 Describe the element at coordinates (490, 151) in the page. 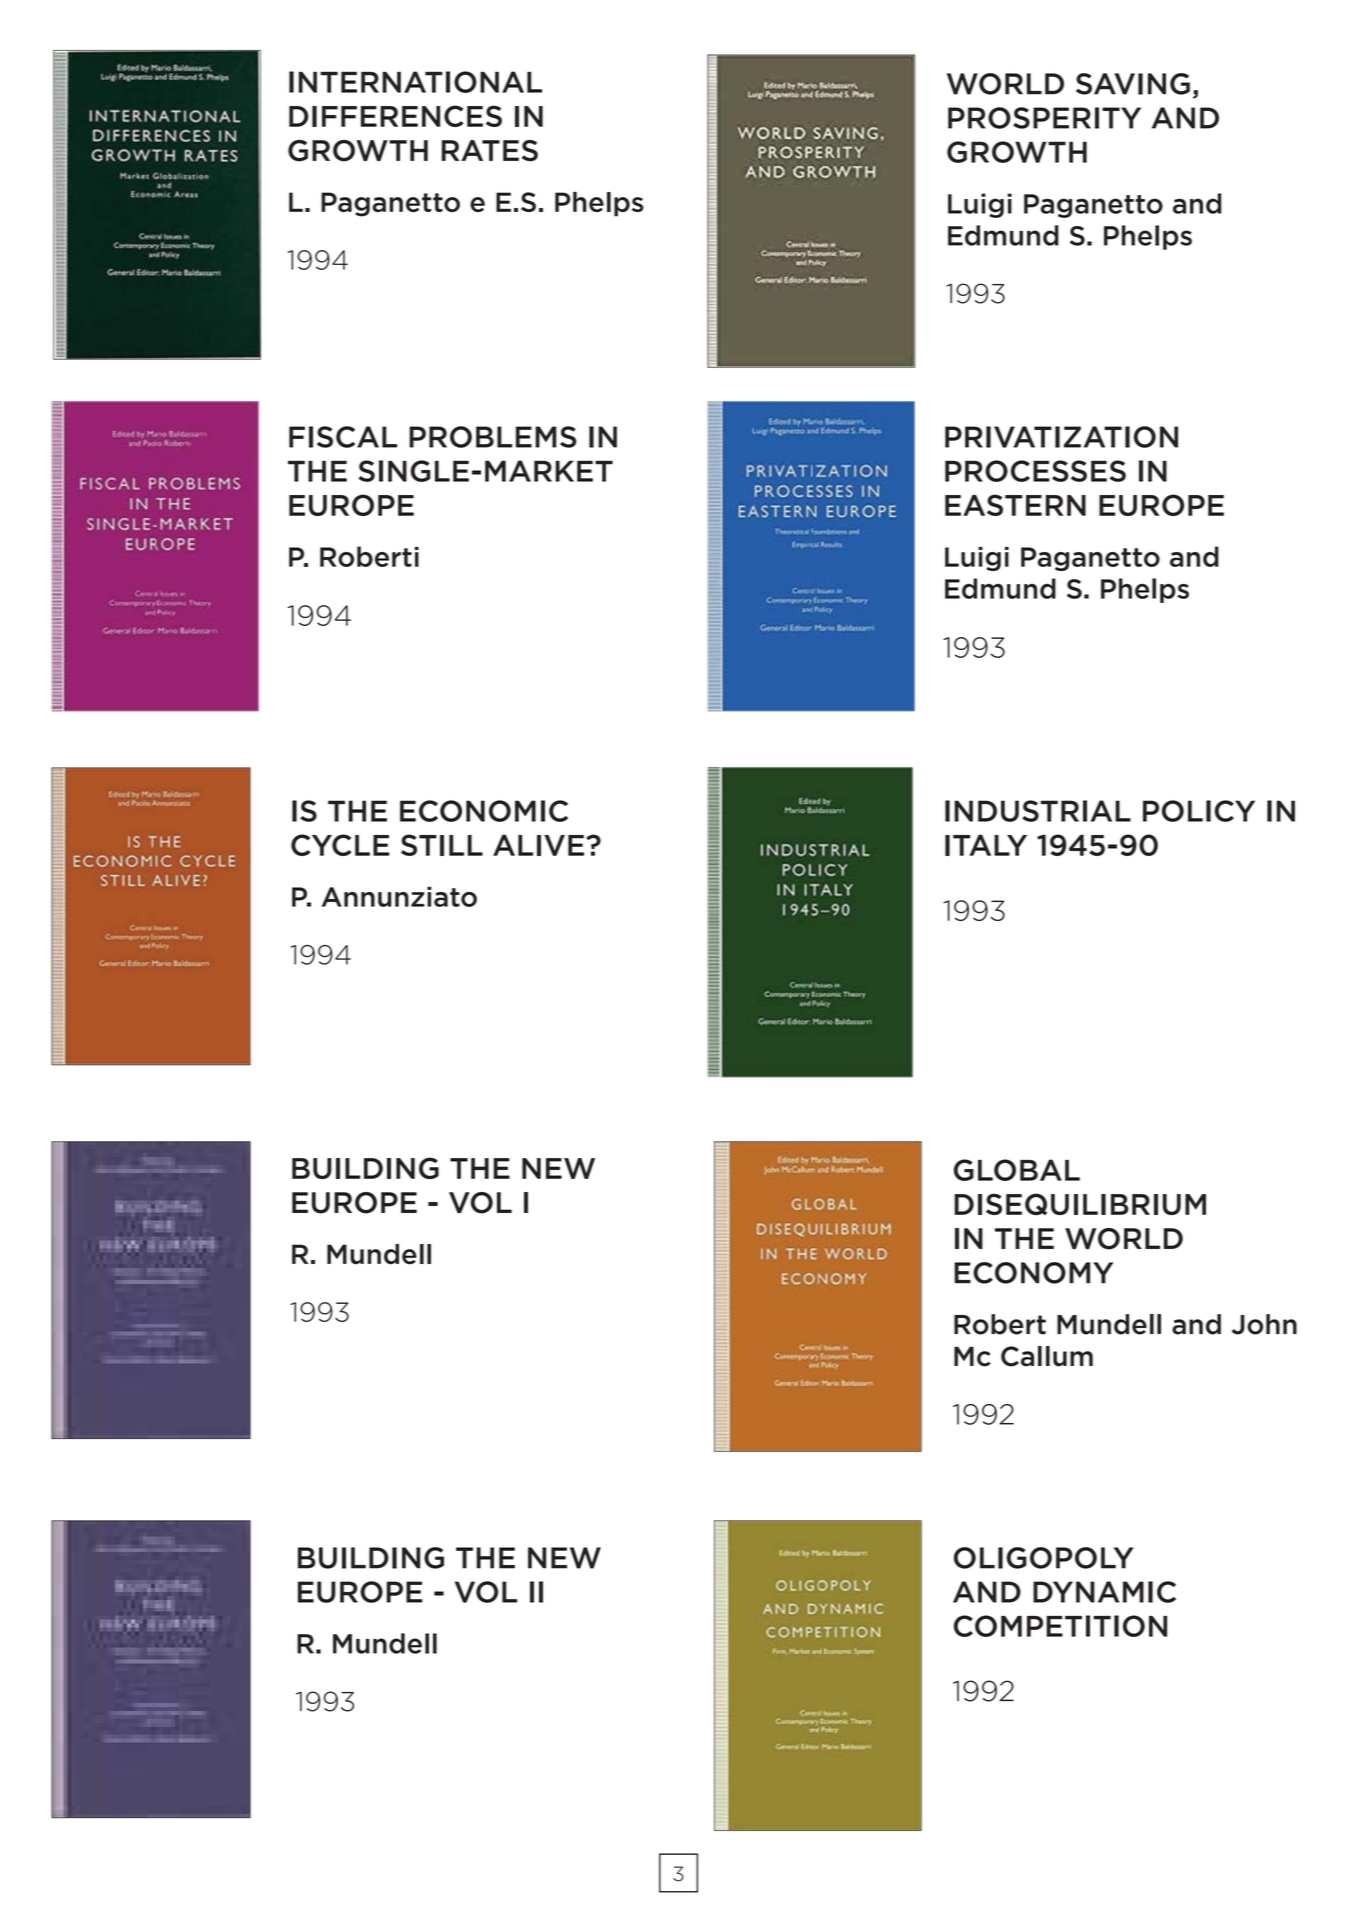

I see `RATES` at that location.
